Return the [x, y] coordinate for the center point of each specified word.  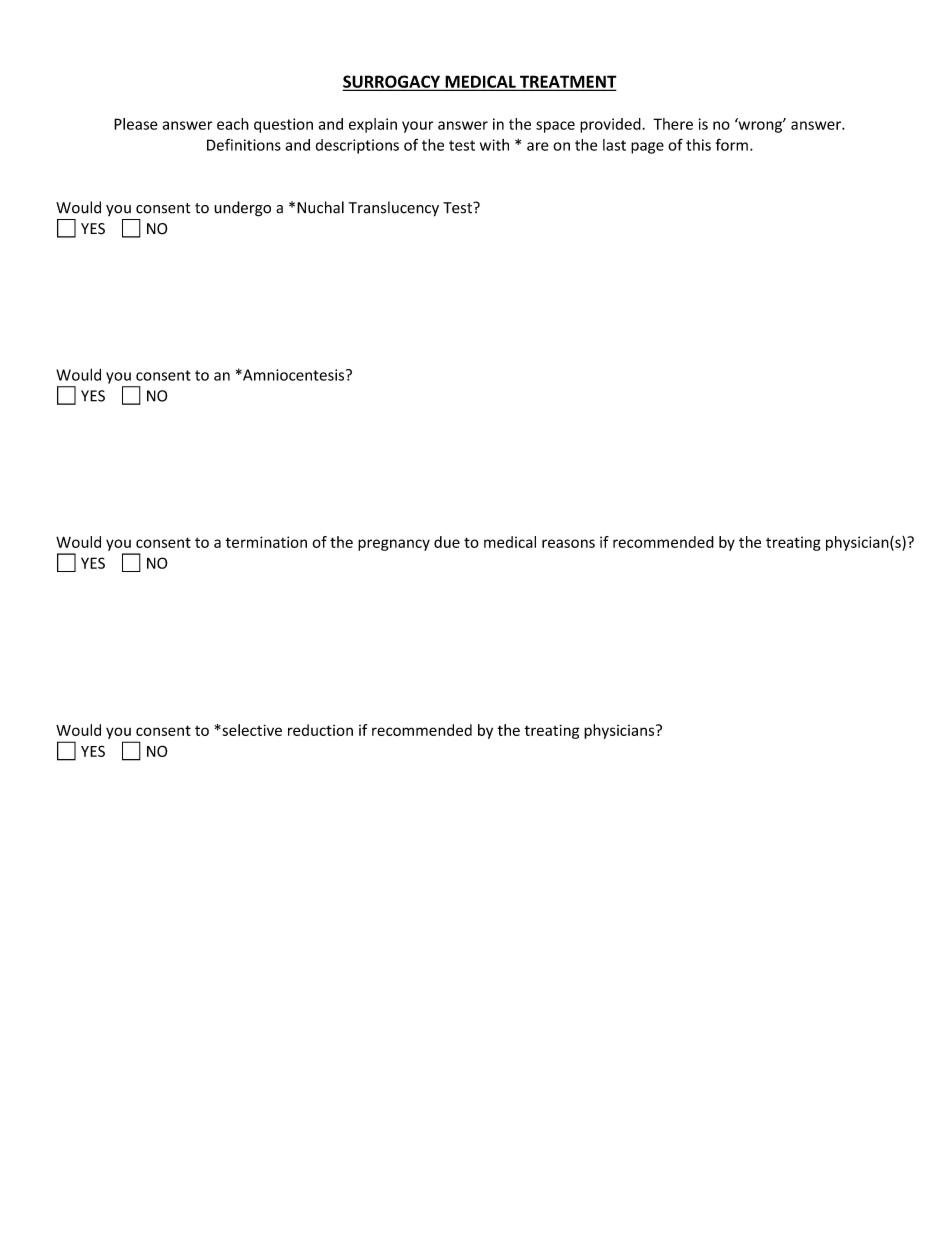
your [418, 127]
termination [266, 542]
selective [251, 730]
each [233, 124]
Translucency [394, 209]
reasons [568, 543]
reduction [320, 730]
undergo [242, 209]
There [673, 124]
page [647, 148]
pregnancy [394, 545]
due [447, 542]
